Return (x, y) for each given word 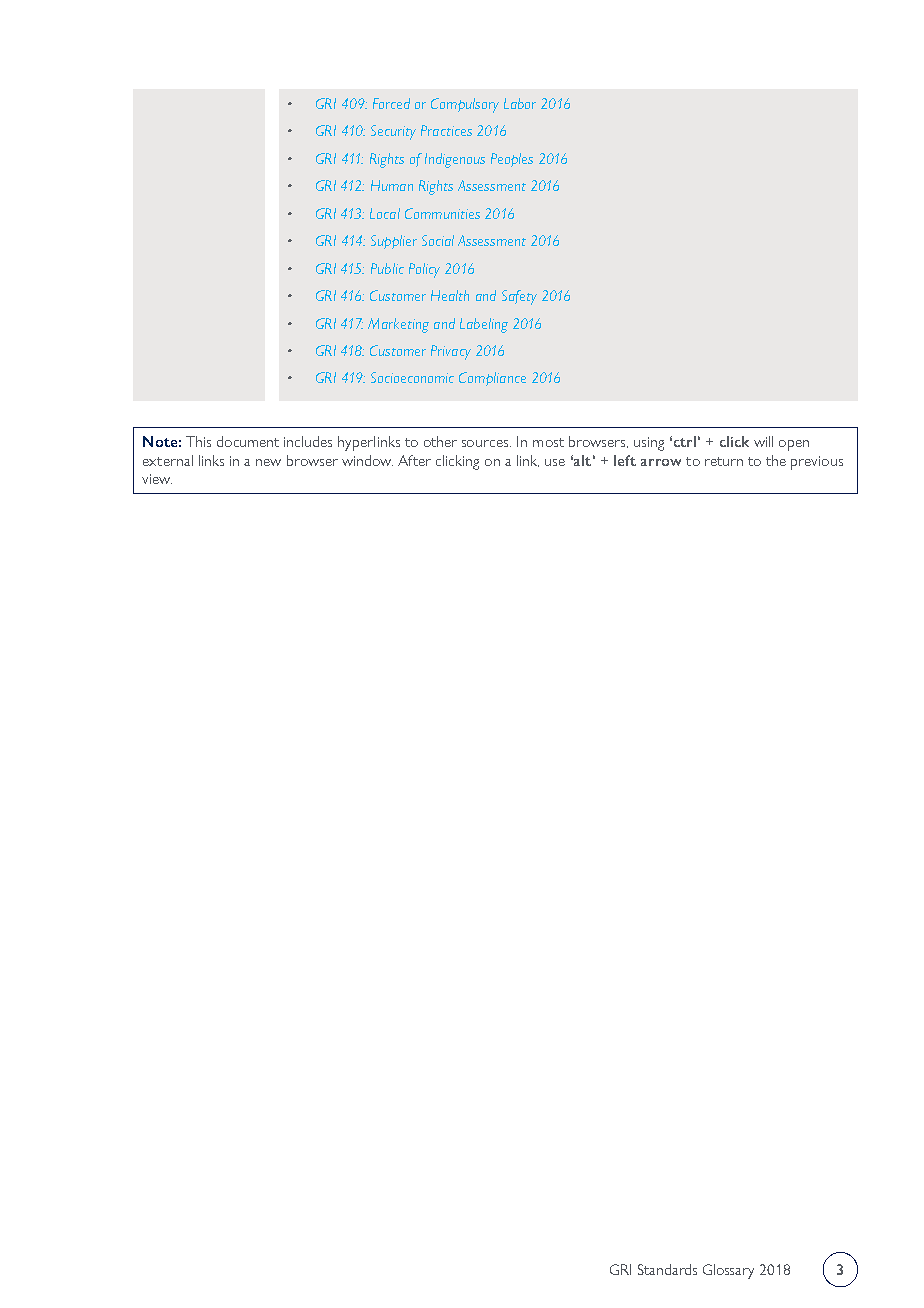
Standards (667, 1269)
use (555, 462)
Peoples (512, 160)
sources (486, 443)
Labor (520, 103)
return (724, 461)
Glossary (728, 1271)
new (268, 462)
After (414, 460)
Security (393, 132)
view (157, 479)
